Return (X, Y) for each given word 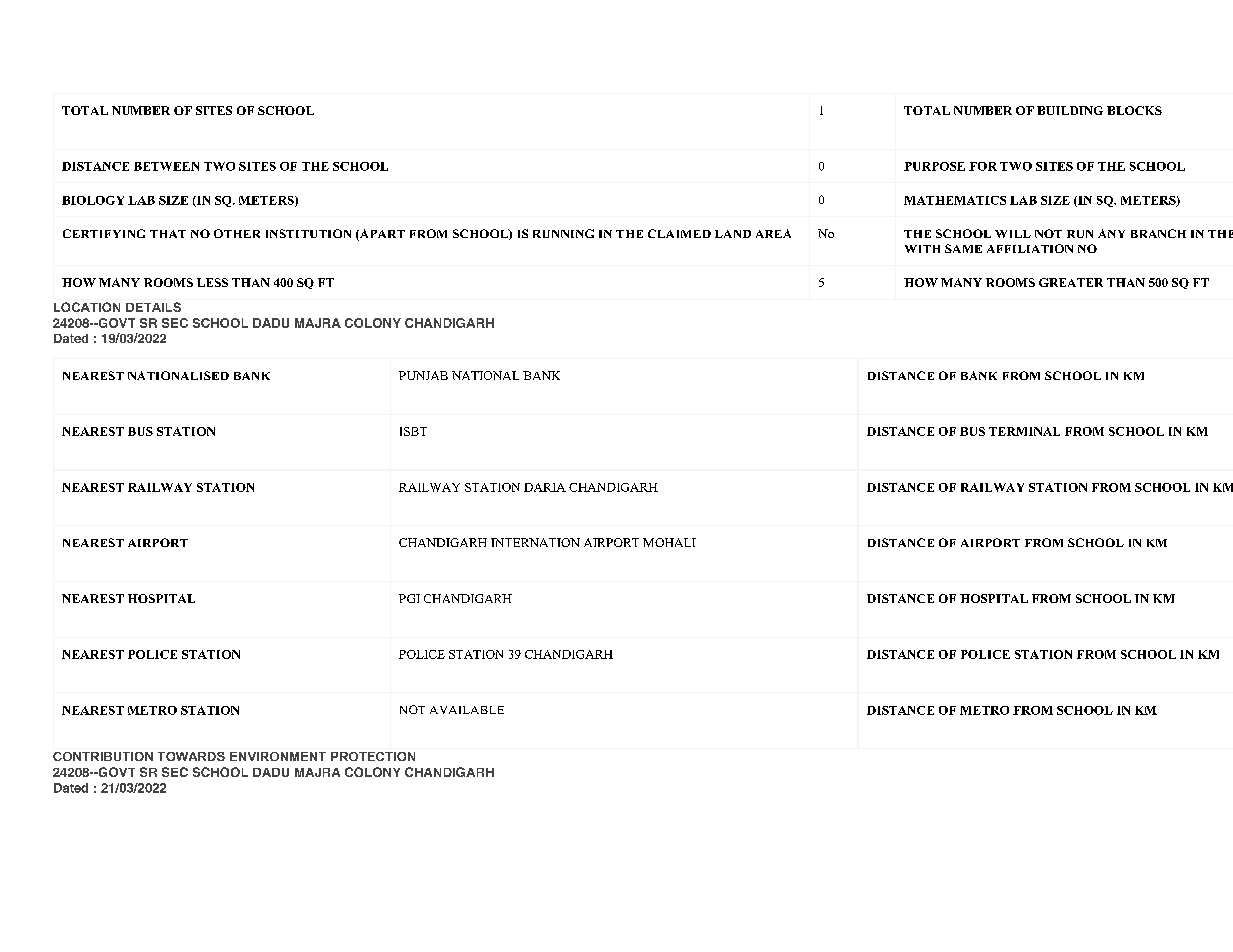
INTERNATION (535, 542)
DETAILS (153, 307)
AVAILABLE (467, 710)
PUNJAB (423, 375)
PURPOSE (934, 166)
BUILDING (1070, 110)
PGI (409, 598)
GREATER (1071, 282)
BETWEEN (166, 166)
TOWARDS (191, 756)
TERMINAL (1024, 431)
